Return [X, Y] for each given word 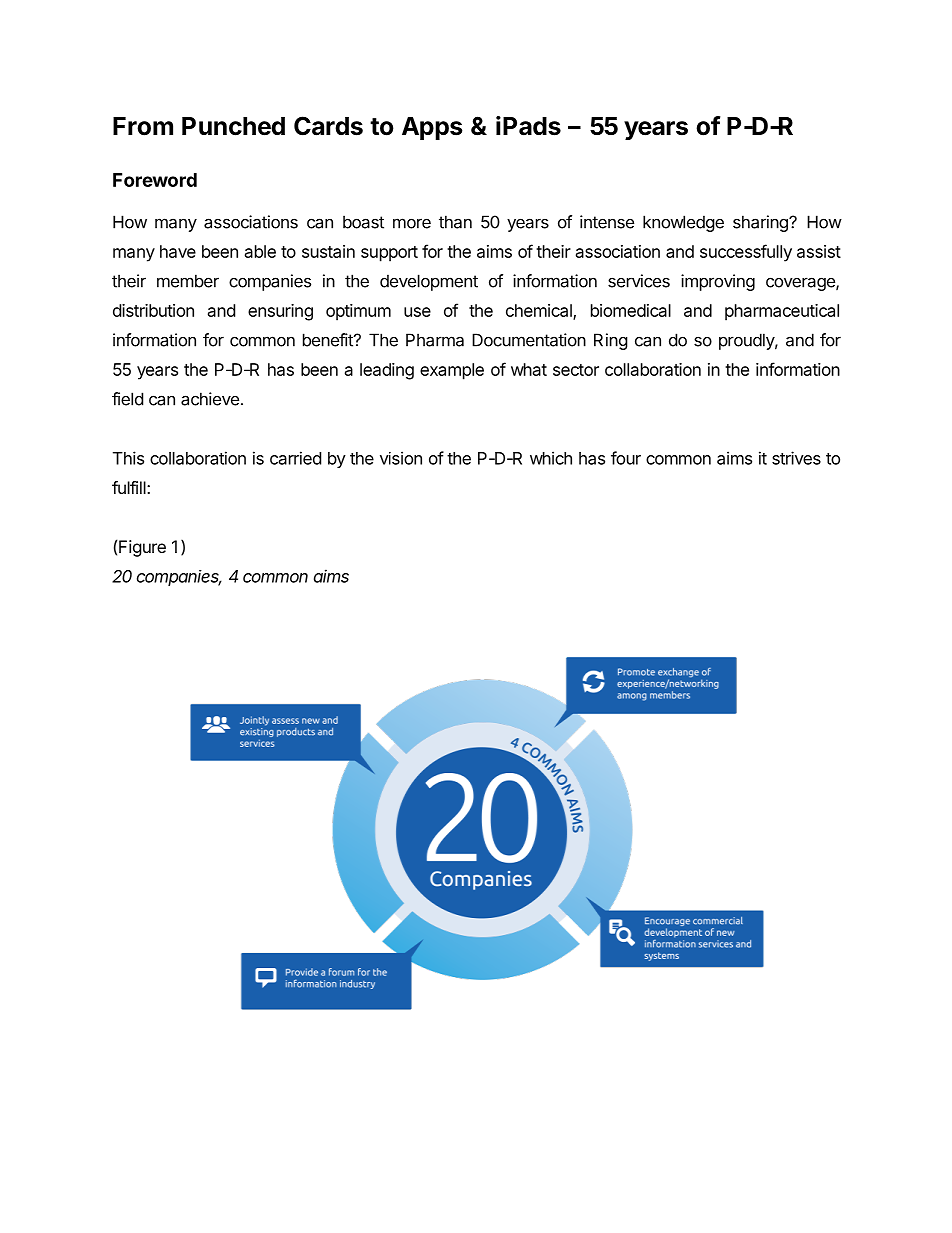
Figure [142, 548]
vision [401, 458]
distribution [153, 310]
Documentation [529, 340]
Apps [432, 128]
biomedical [631, 310]
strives [796, 458]
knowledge [683, 223]
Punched [233, 126]
